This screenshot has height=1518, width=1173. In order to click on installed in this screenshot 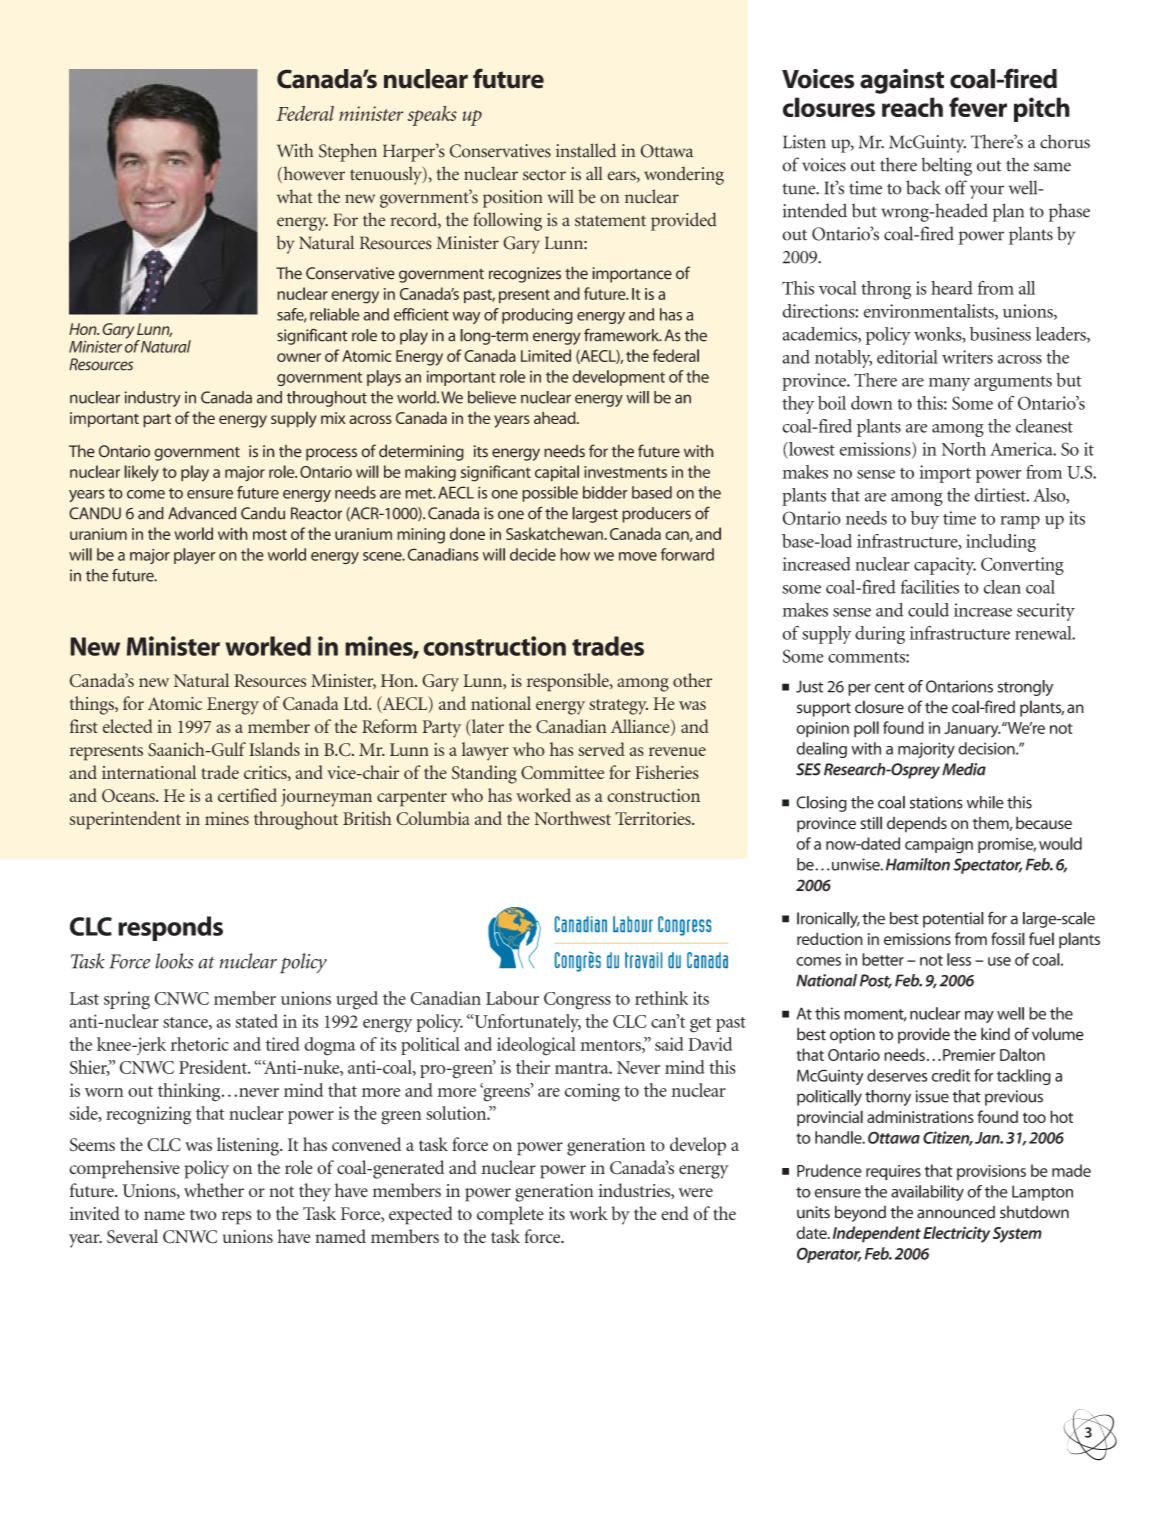, I will do `click(586, 150)`.
